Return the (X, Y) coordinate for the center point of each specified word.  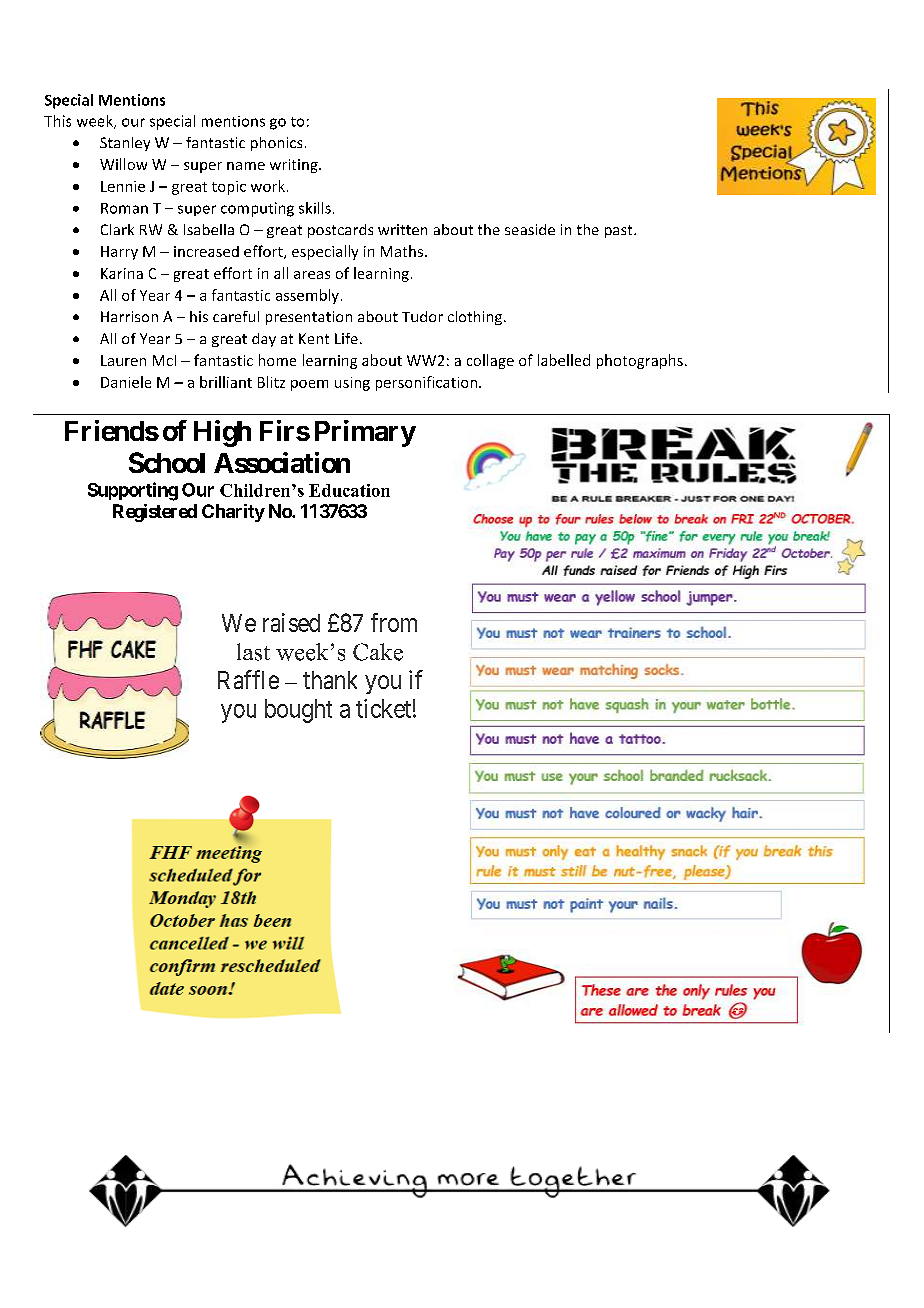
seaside (530, 229)
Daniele (126, 382)
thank (330, 680)
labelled (564, 360)
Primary (365, 433)
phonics (276, 144)
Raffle (248, 679)
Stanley (125, 144)
